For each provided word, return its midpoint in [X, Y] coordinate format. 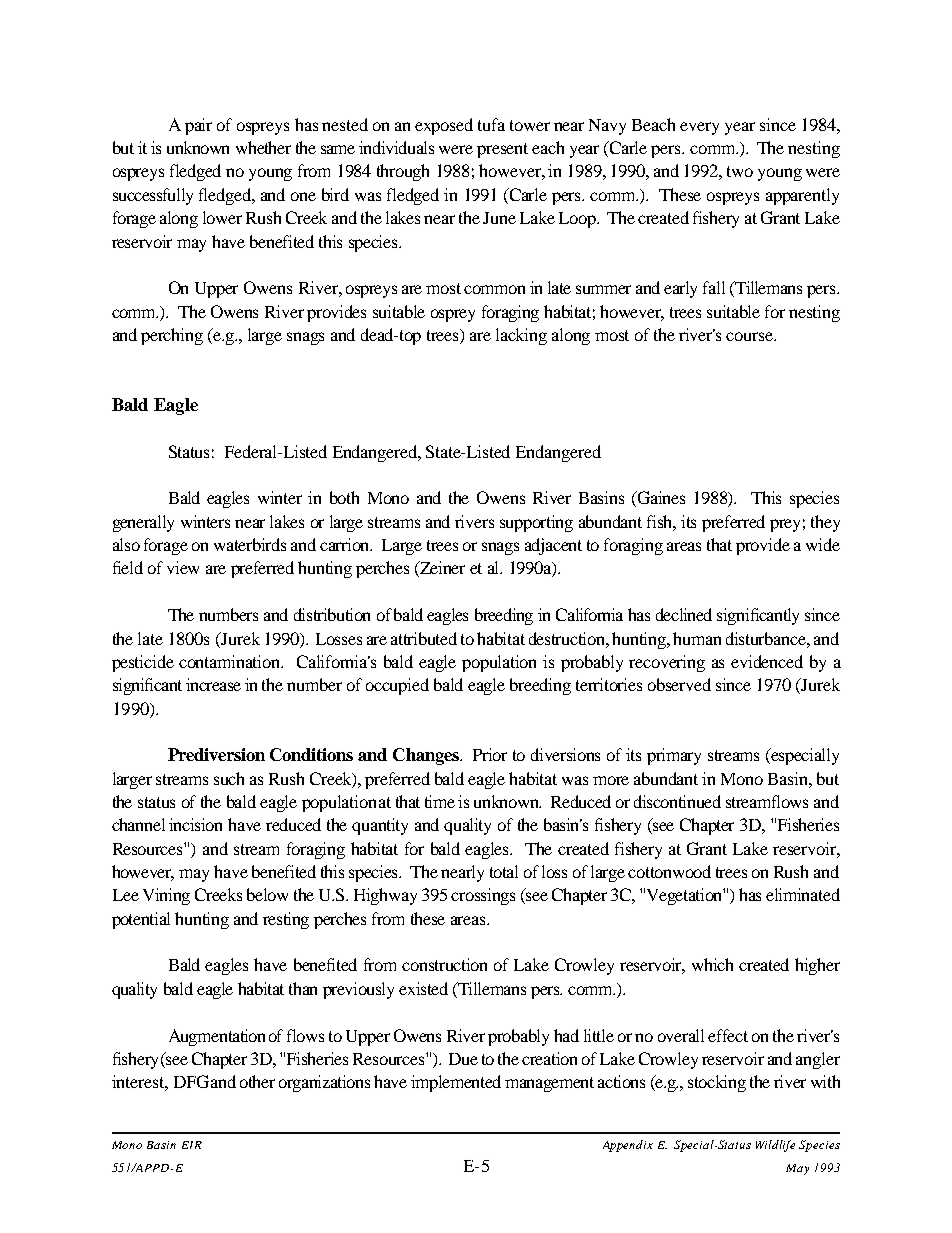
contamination [231, 661]
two [740, 171]
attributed [424, 638]
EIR [192, 1145]
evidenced [767, 661]
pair [198, 126]
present [502, 150]
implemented [456, 1083]
